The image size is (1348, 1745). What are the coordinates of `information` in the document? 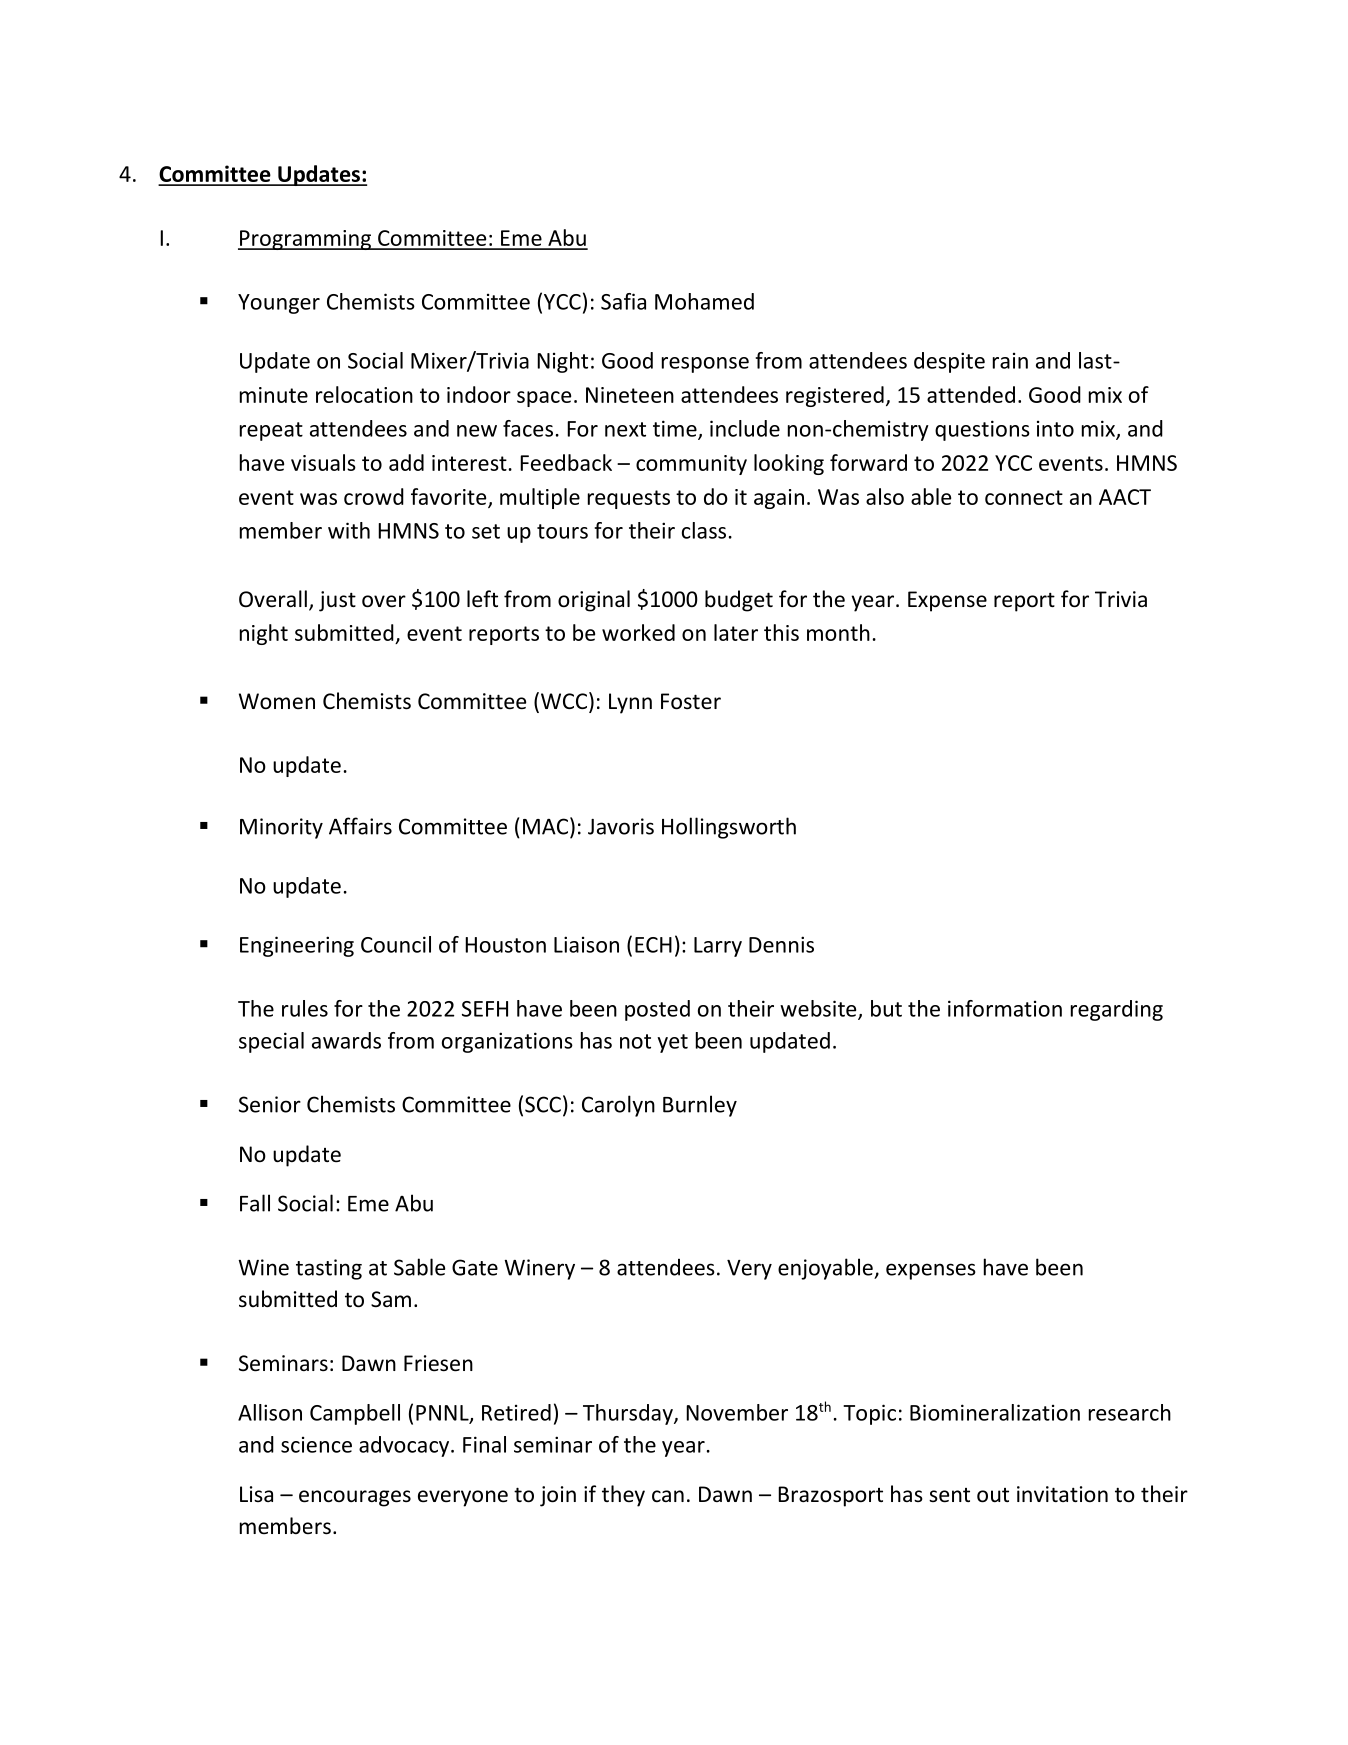 It's located at (1005, 1008).
